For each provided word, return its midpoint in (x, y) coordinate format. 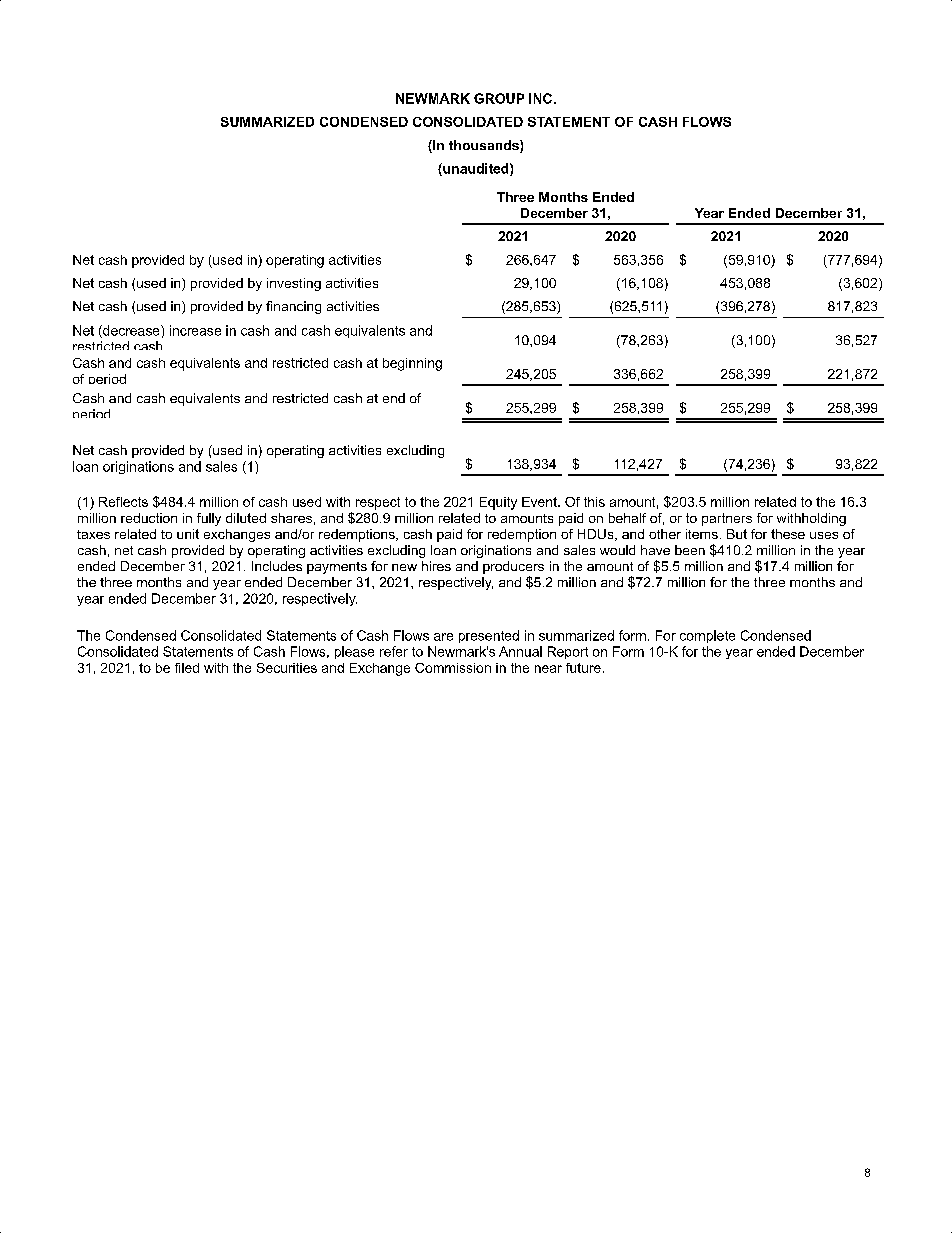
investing (294, 284)
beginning (412, 364)
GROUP (499, 98)
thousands (485, 146)
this (594, 502)
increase (195, 330)
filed (187, 668)
